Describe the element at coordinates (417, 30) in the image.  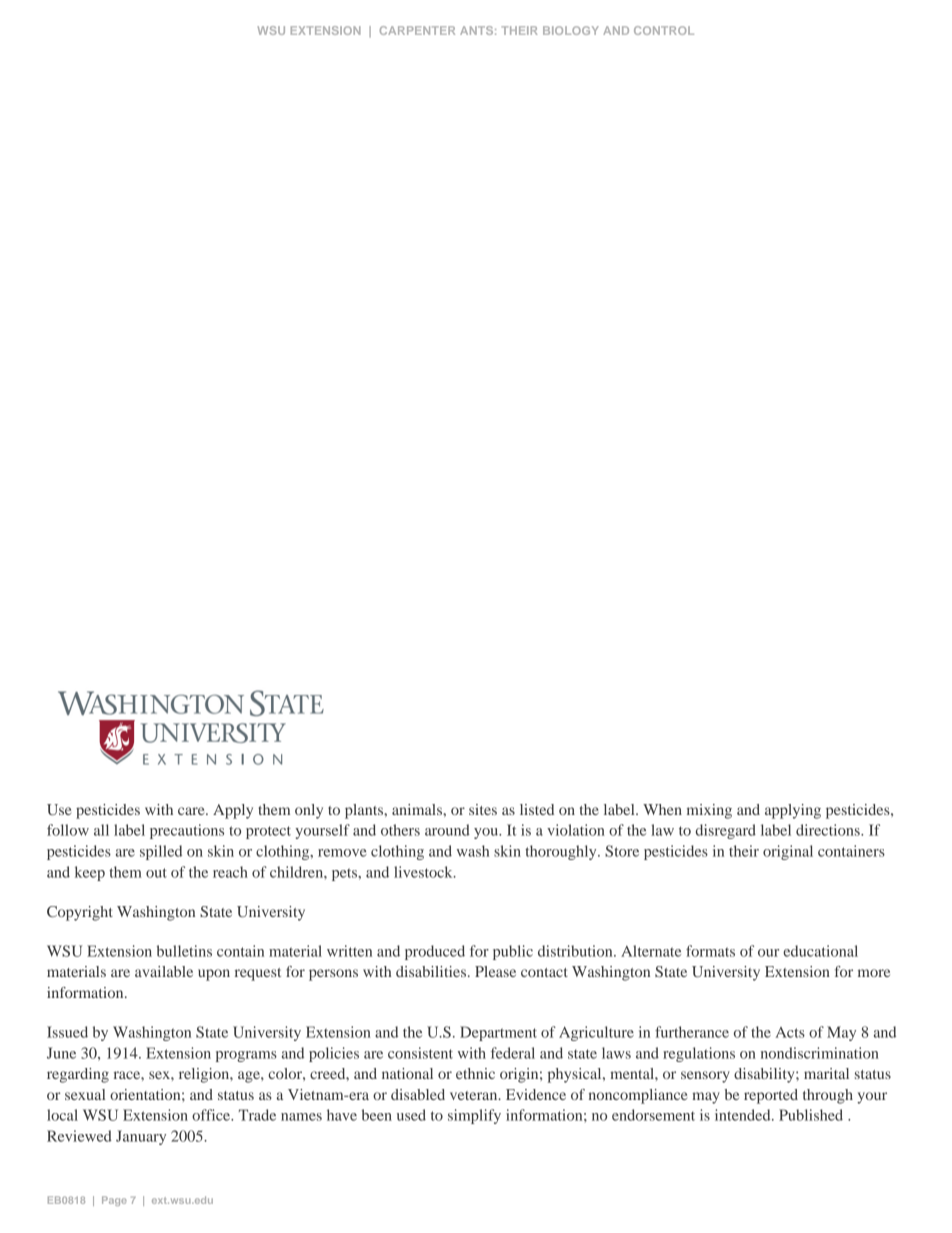
I see `CARPENTER` at that location.
